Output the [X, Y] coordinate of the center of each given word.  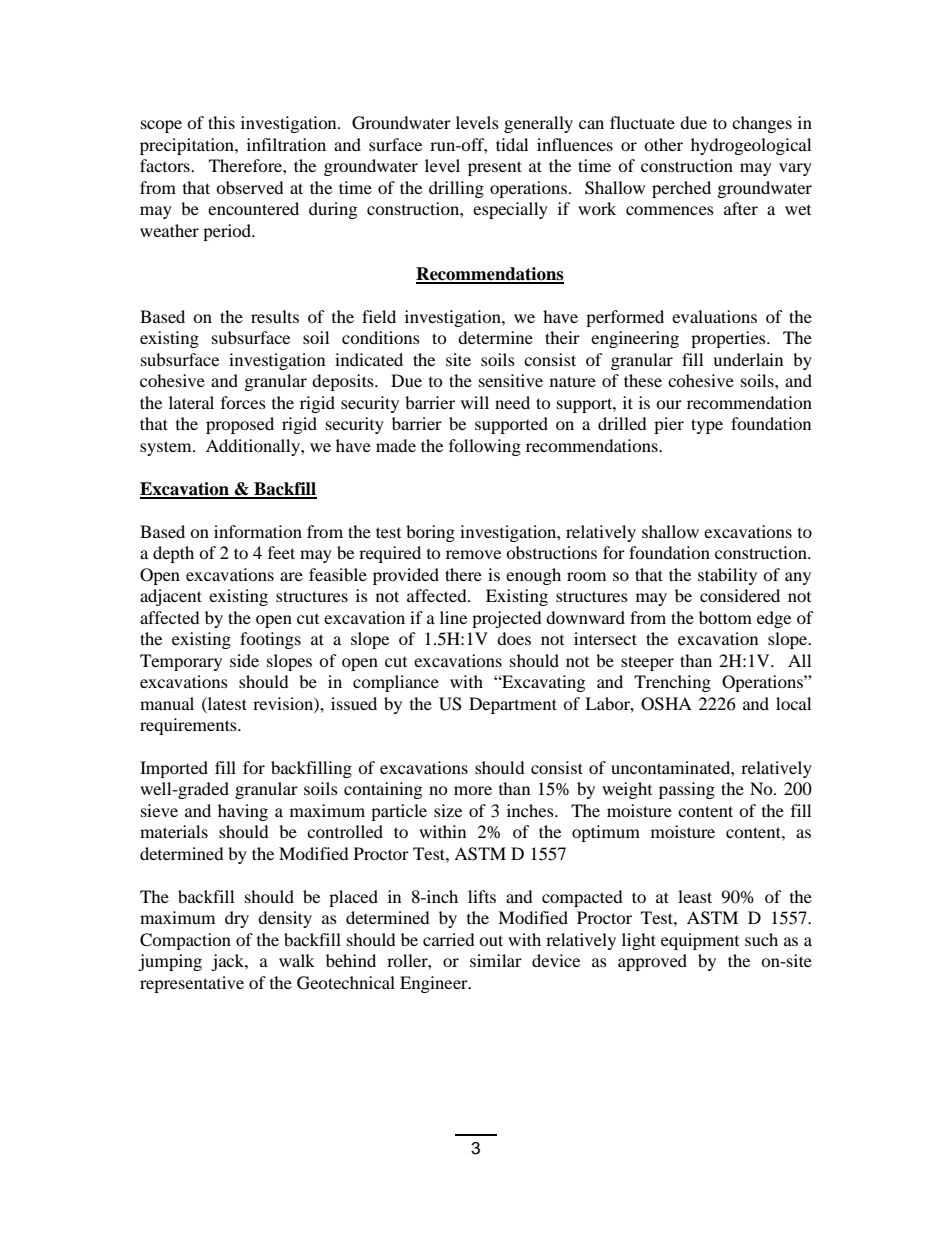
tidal [512, 144]
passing [687, 790]
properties [729, 339]
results [275, 316]
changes [762, 124]
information [258, 531]
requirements [189, 726]
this [221, 122]
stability [727, 576]
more [473, 790]
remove [473, 554]
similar [496, 960]
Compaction [185, 941]
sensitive [511, 380]
